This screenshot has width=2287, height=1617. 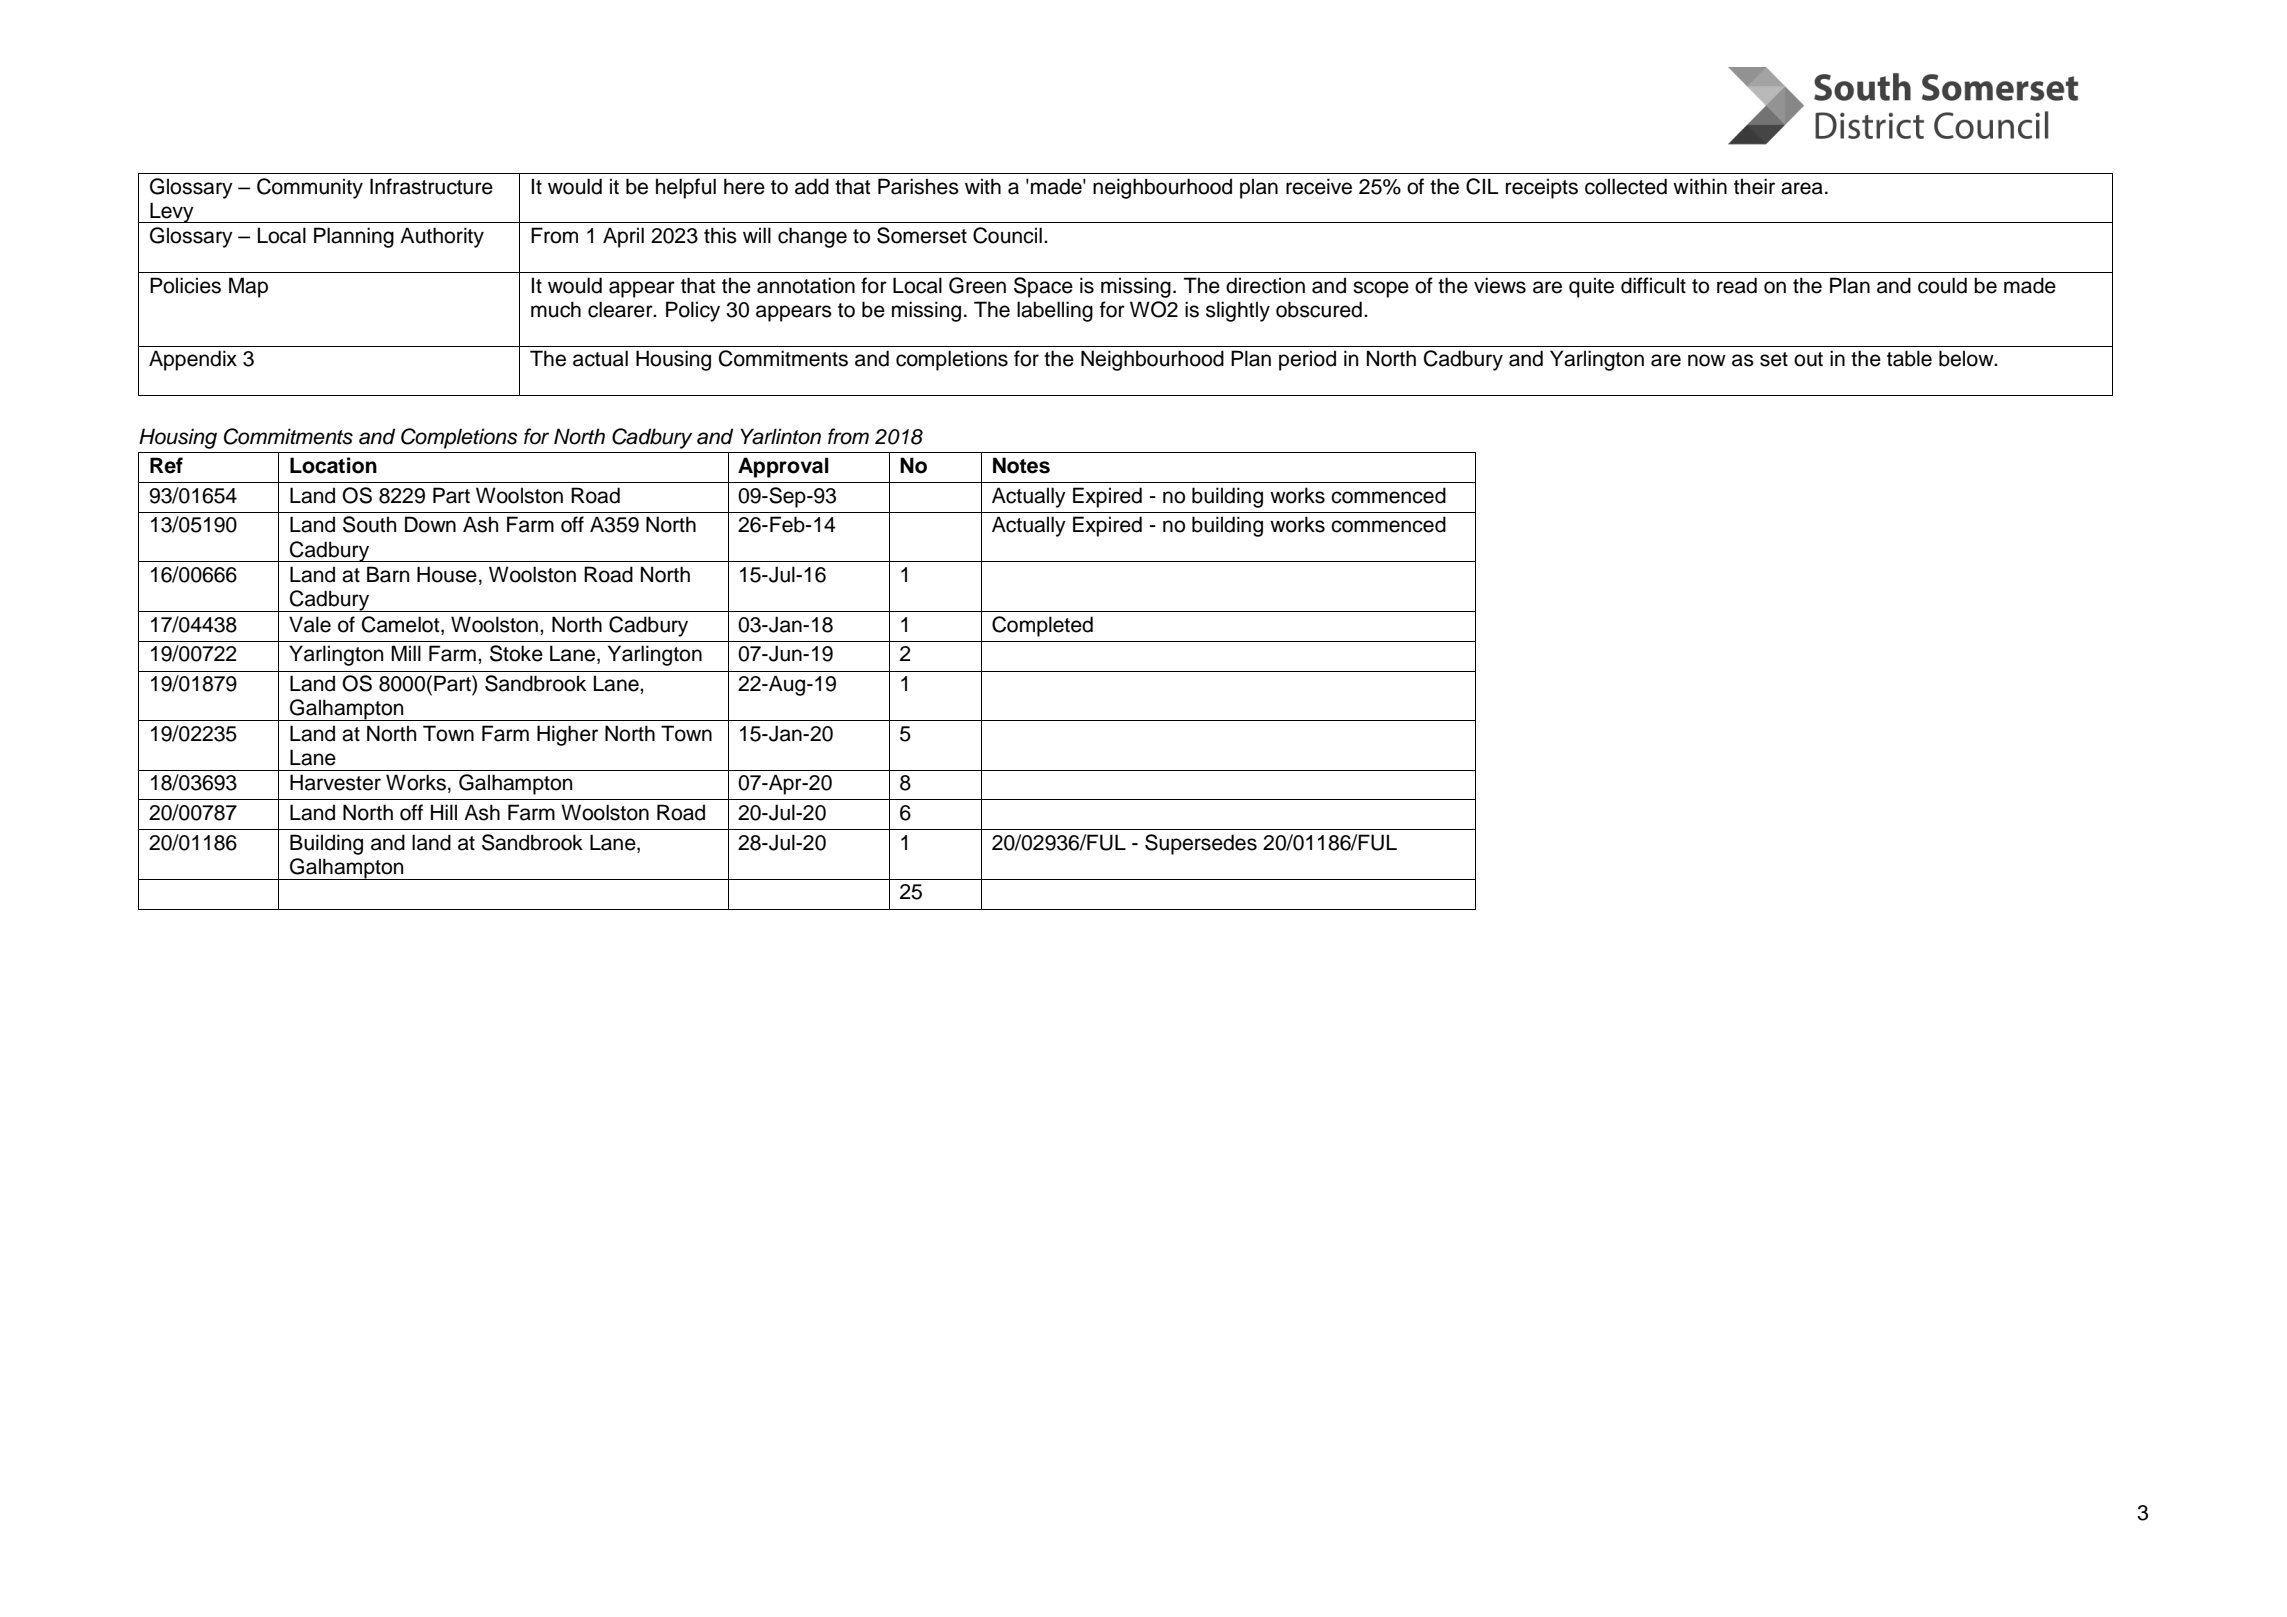 I want to click on Notes, so click(x=1021, y=465).
